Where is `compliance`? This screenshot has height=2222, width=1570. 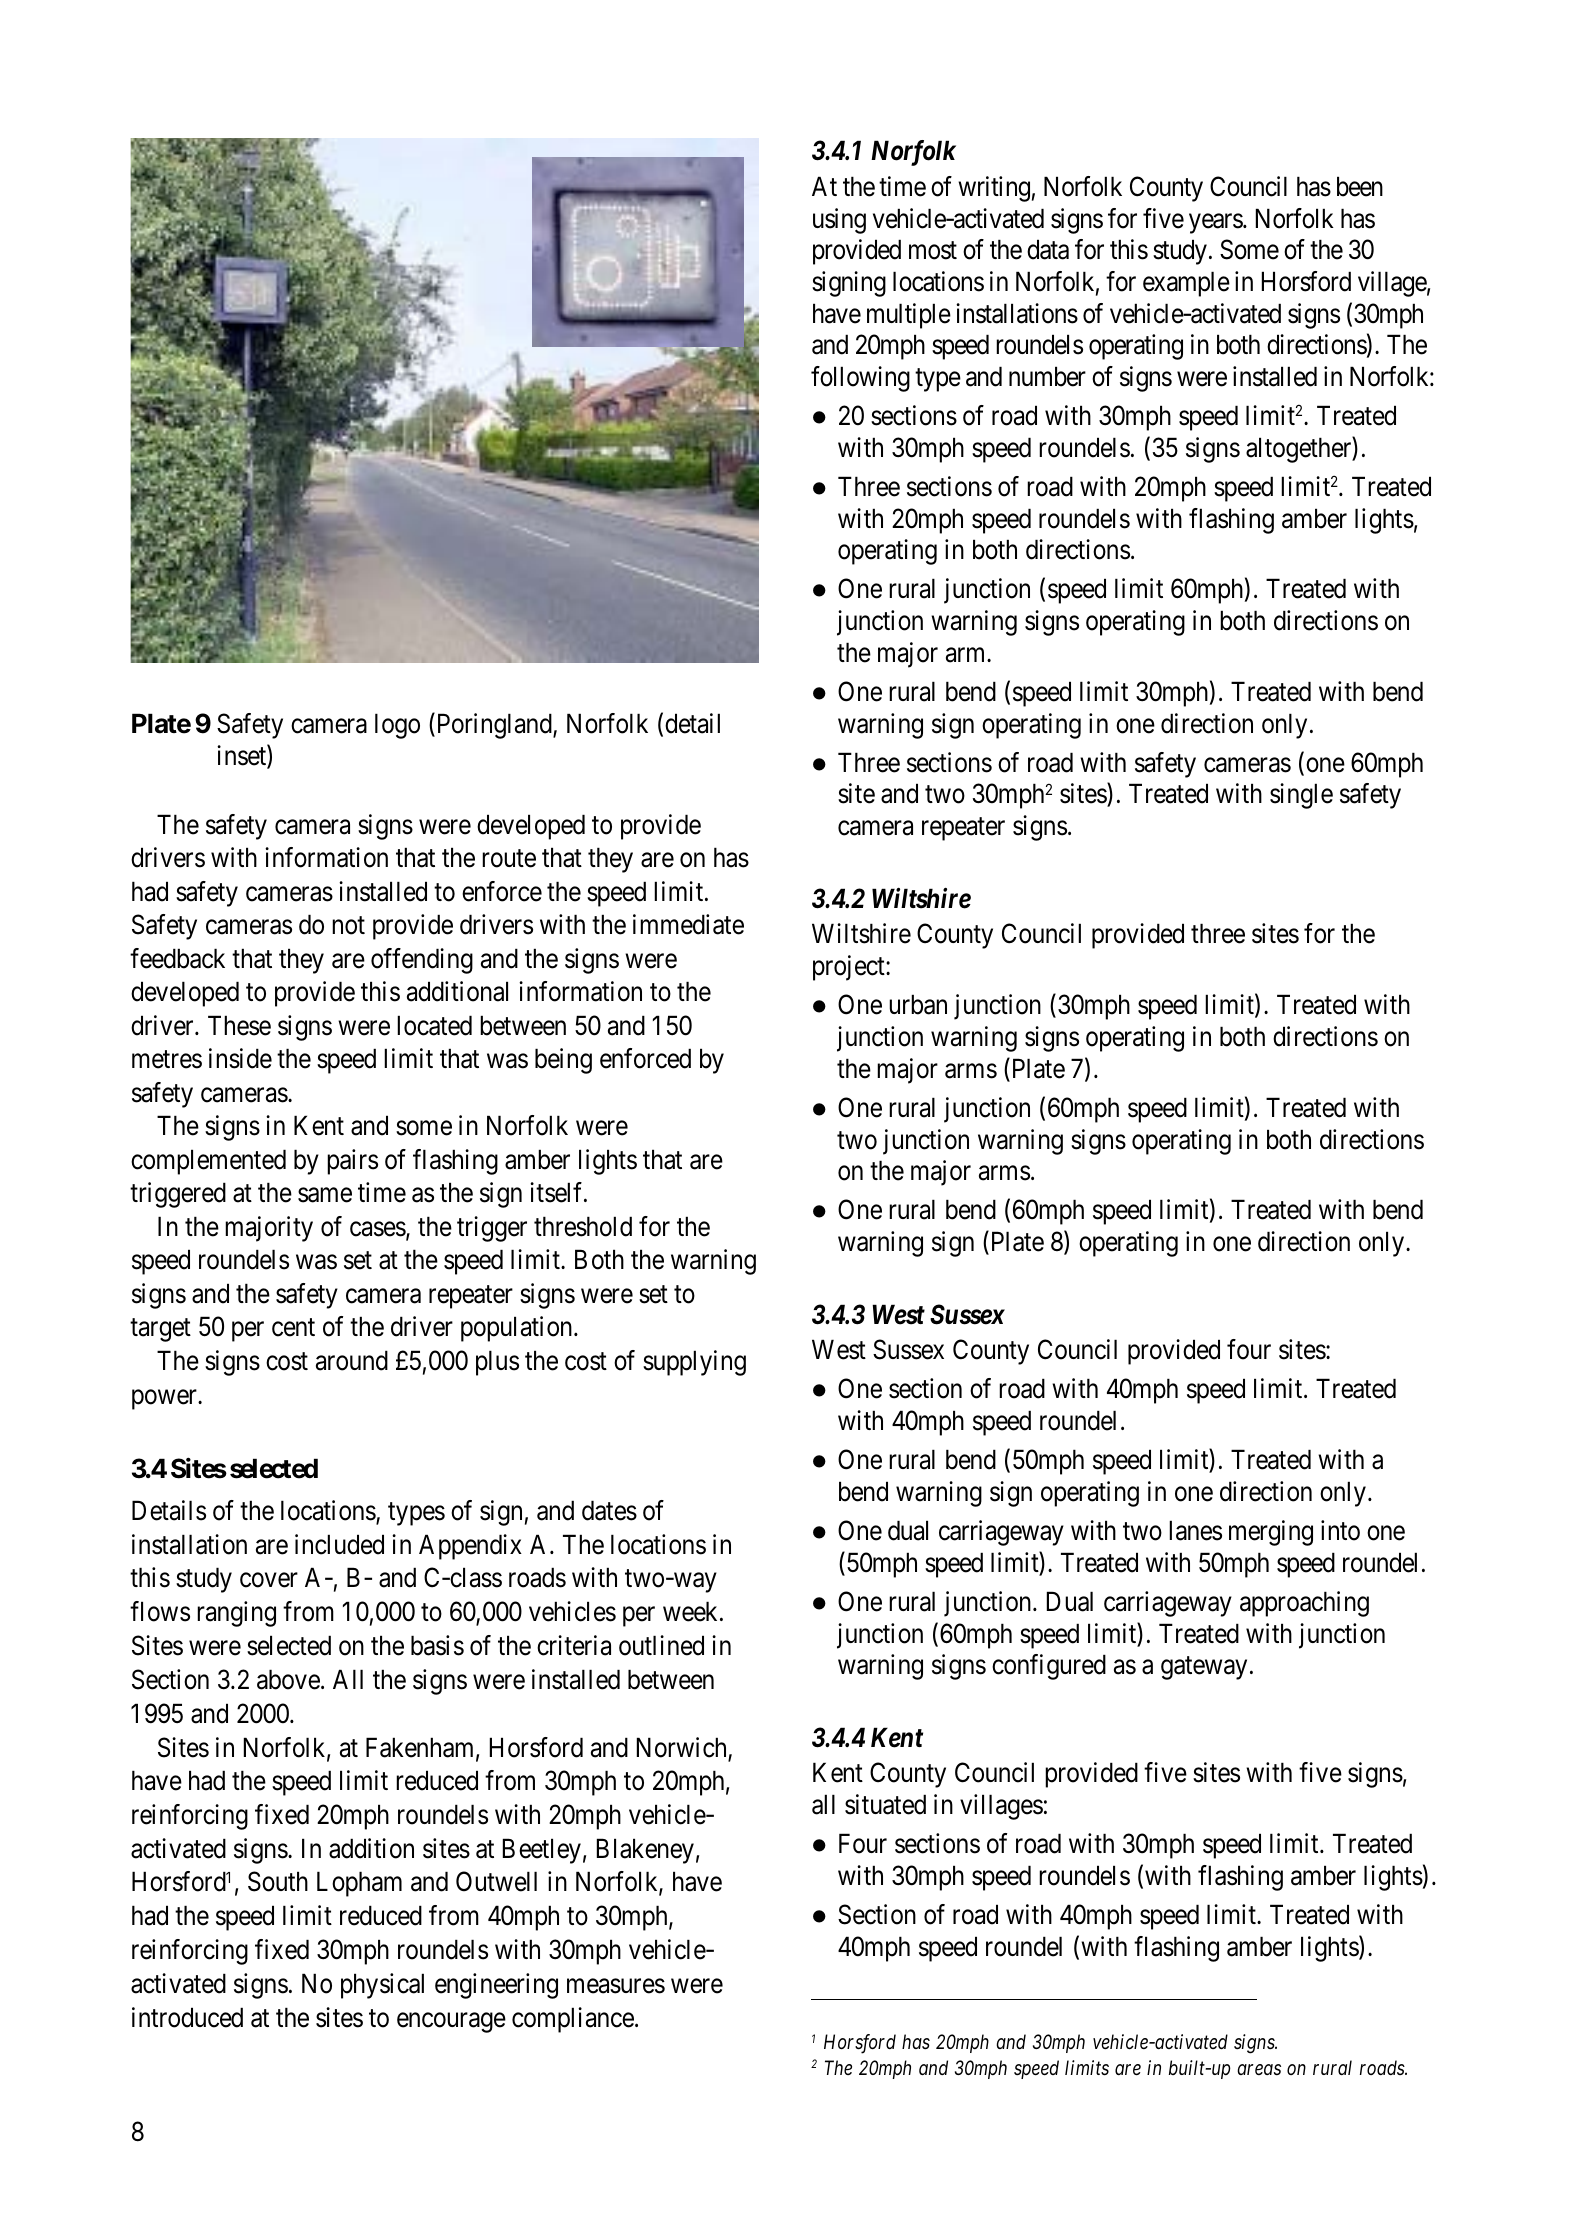 compliance is located at coordinates (573, 2020).
